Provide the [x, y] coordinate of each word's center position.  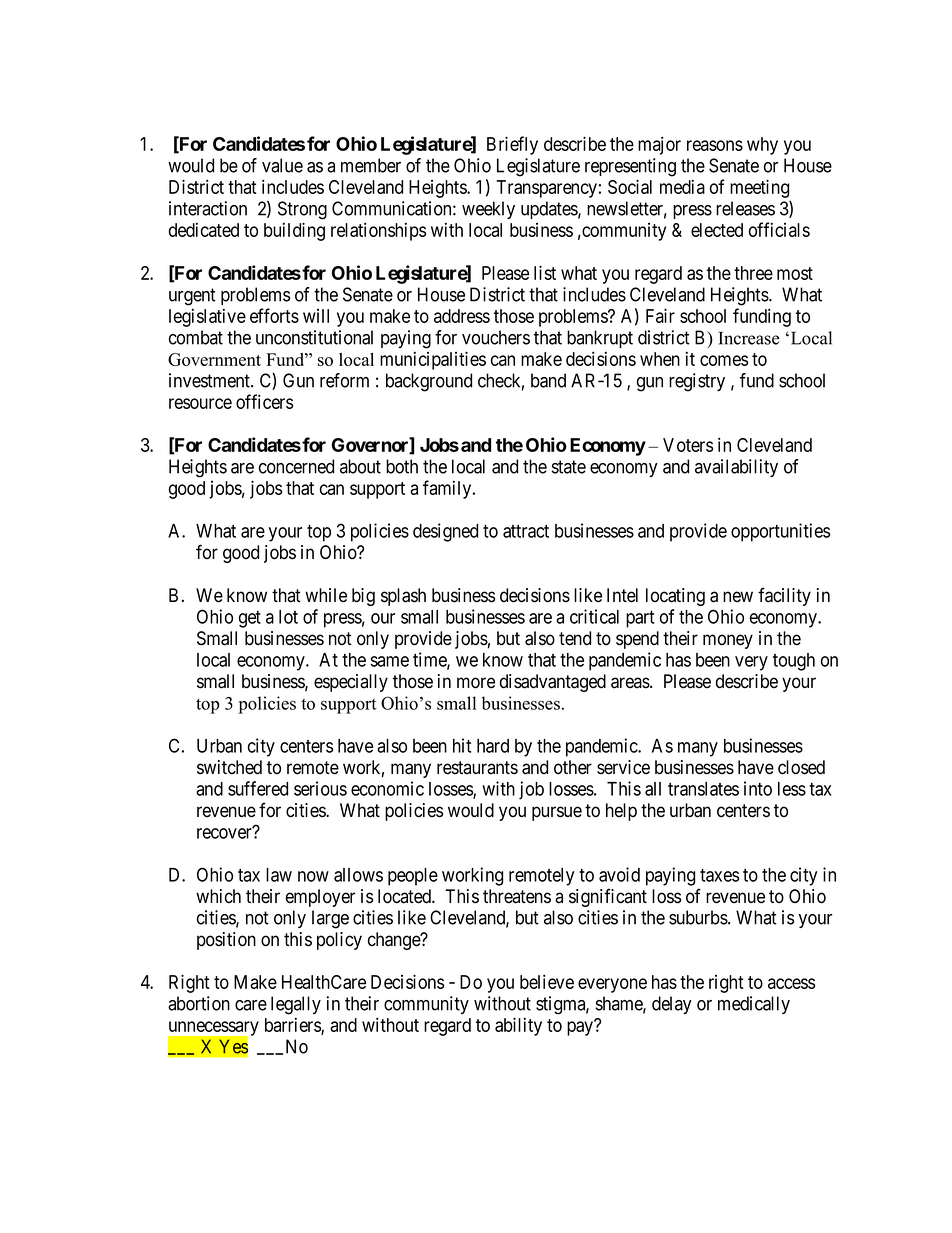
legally [296, 1005]
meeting [759, 188]
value [282, 165]
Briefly [512, 145]
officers [264, 401]
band [548, 380]
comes [724, 360]
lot [288, 617]
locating [675, 597]
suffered [258, 788]
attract [526, 531]
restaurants [477, 768]
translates [703, 789]
